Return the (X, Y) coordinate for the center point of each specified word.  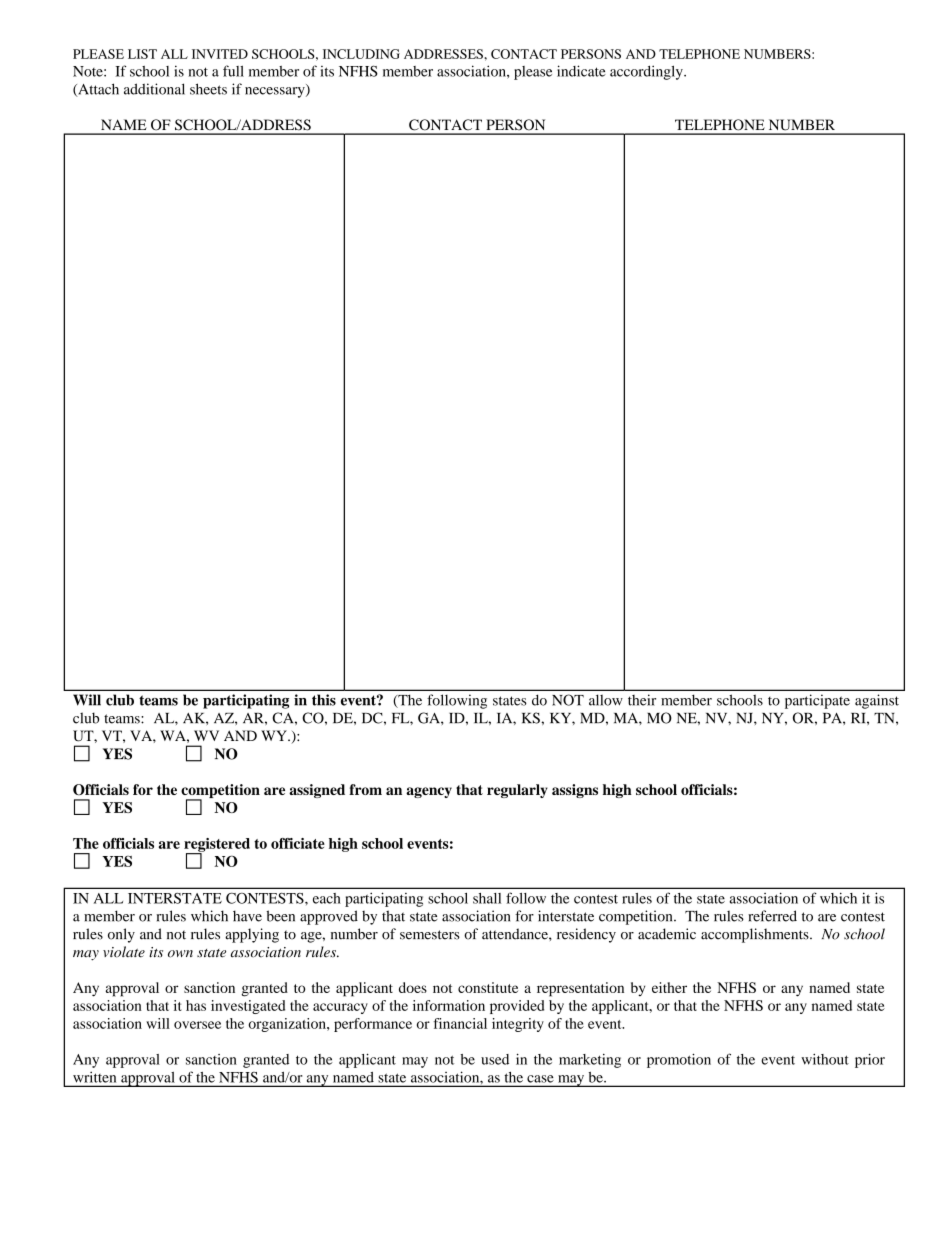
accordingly (647, 72)
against (877, 701)
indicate (581, 71)
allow (606, 700)
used (495, 1059)
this (324, 700)
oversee (197, 1025)
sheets (208, 89)
